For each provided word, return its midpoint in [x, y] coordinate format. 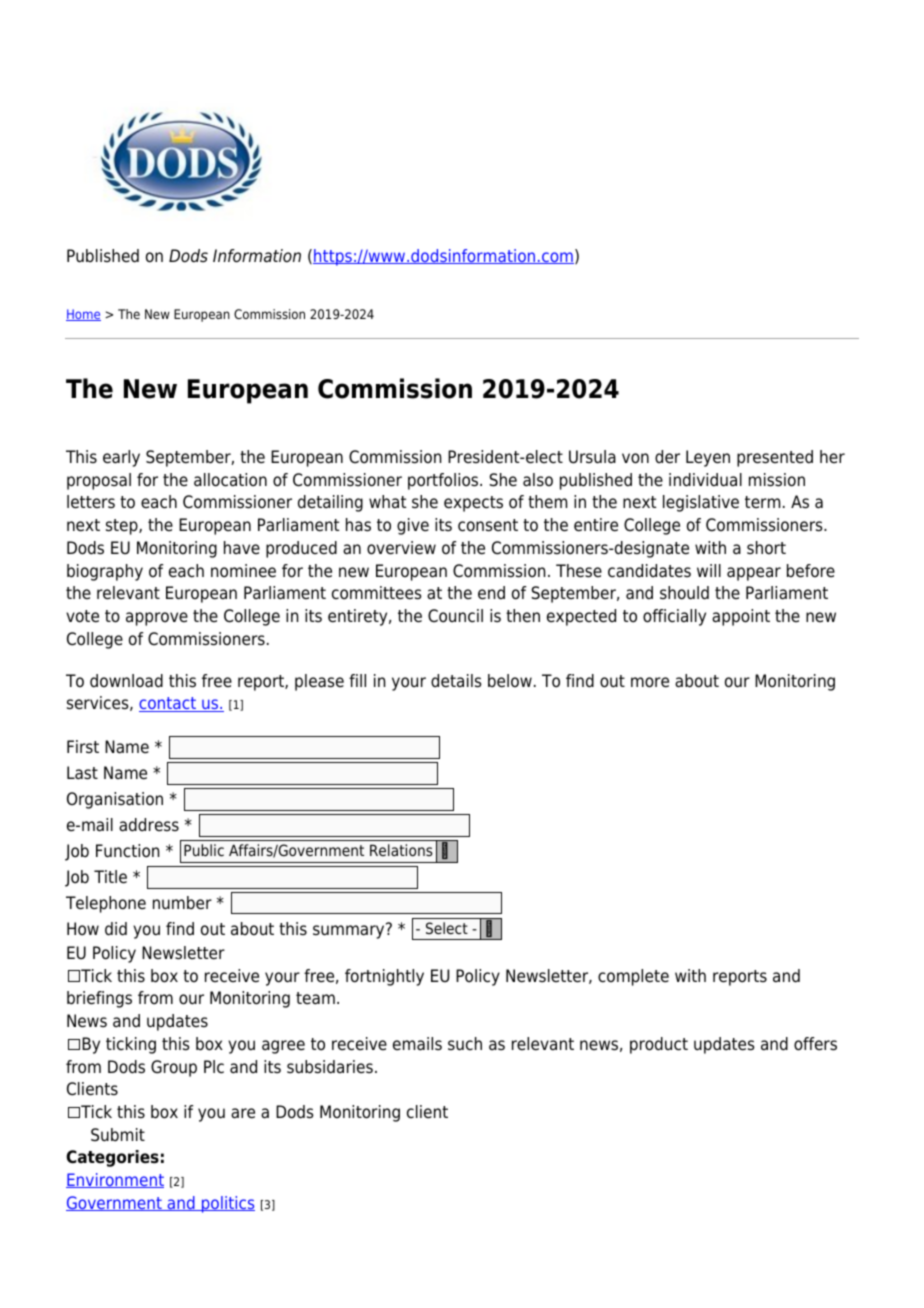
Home [83, 315]
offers [815, 1044]
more [650, 682]
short [766, 548]
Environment [115, 1180]
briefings [99, 999]
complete [633, 977]
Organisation [115, 800]
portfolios [444, 481]
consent [488, 525]
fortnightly [384, 977]
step [123, 527]
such [465, 1044]
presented [775, 458]
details [456, 681]
